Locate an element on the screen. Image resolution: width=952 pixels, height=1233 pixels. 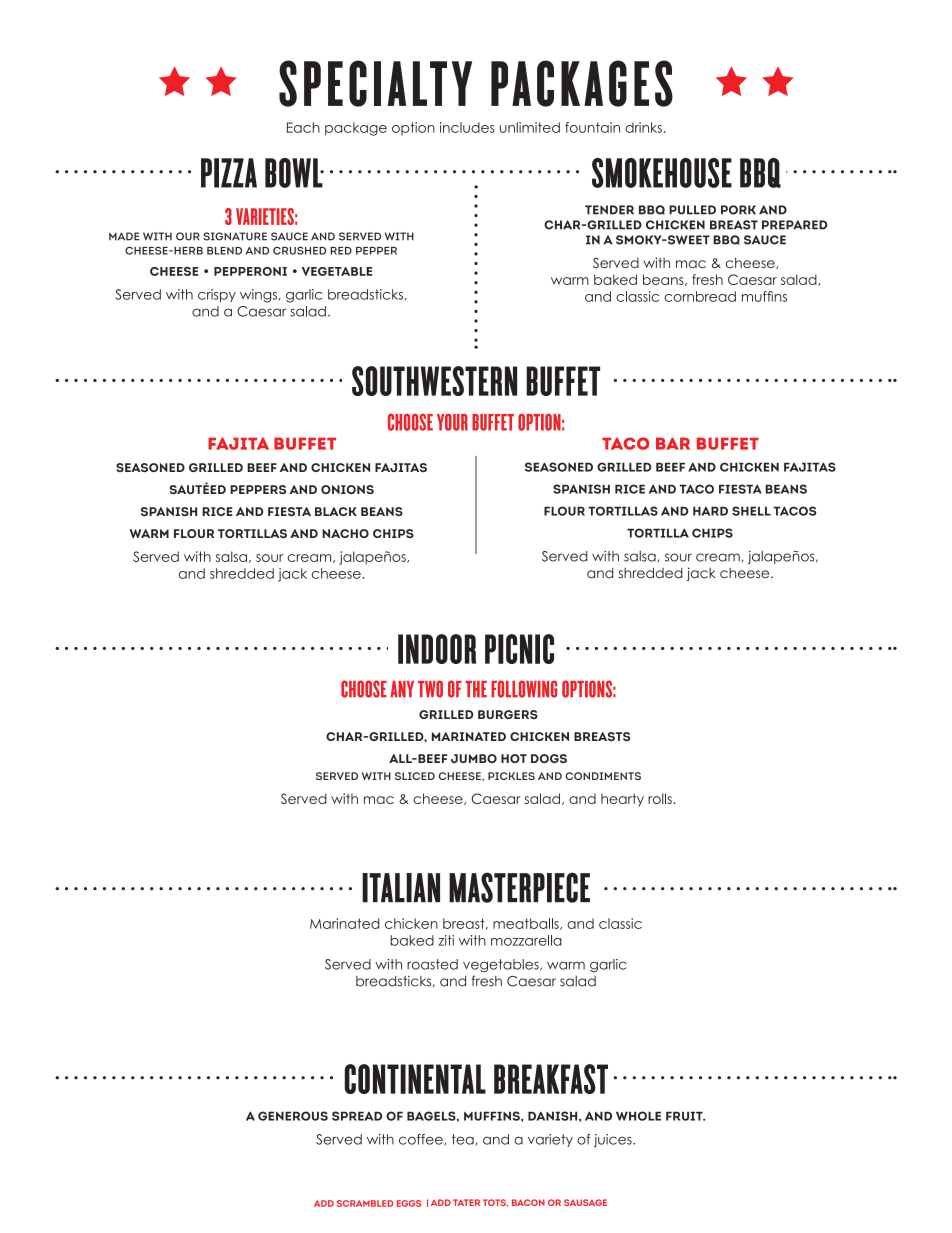
SOUTHWESTERN is located at coordinates (434, 381).
